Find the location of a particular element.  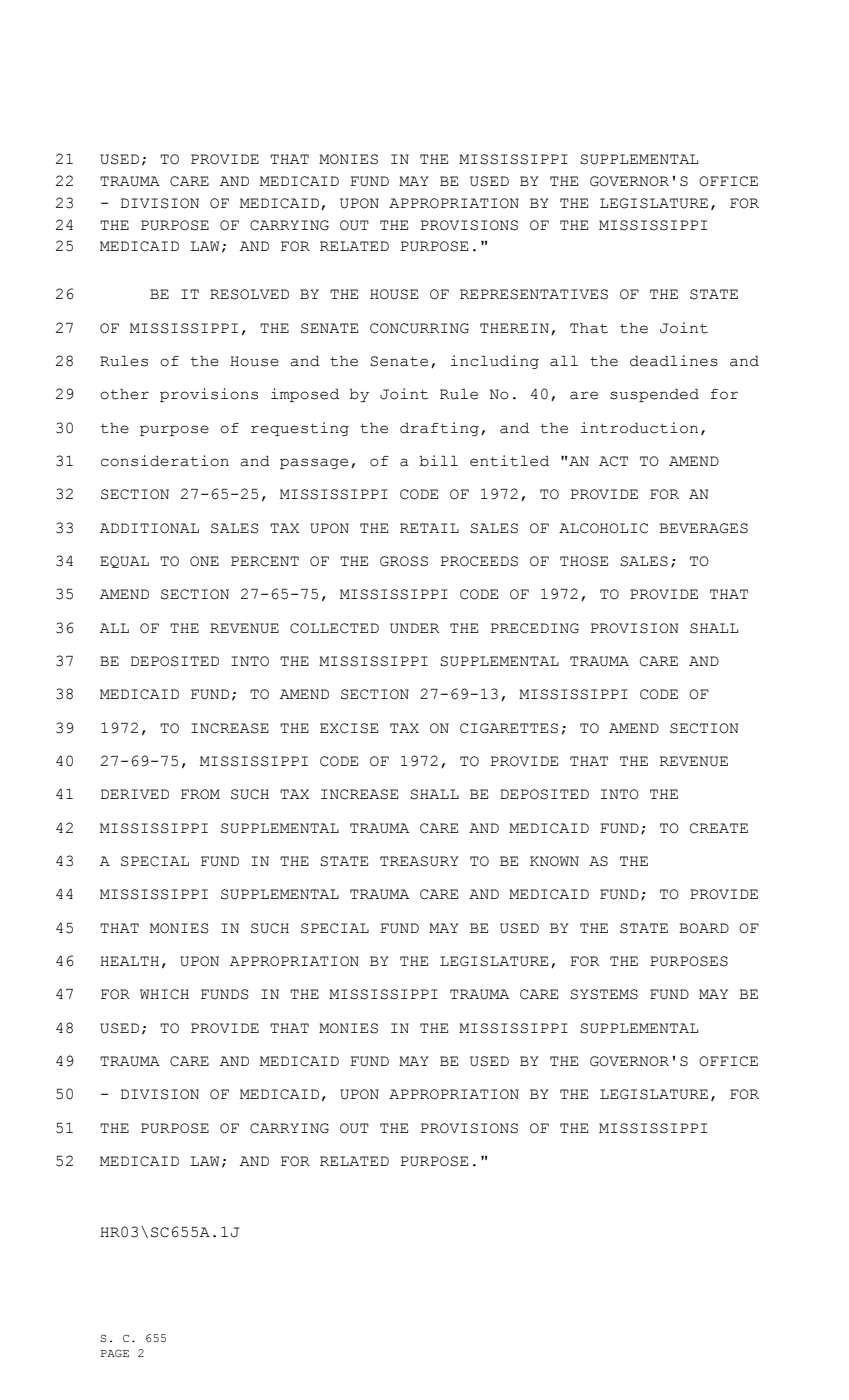

ONE is located at coordinates (204, 561).
